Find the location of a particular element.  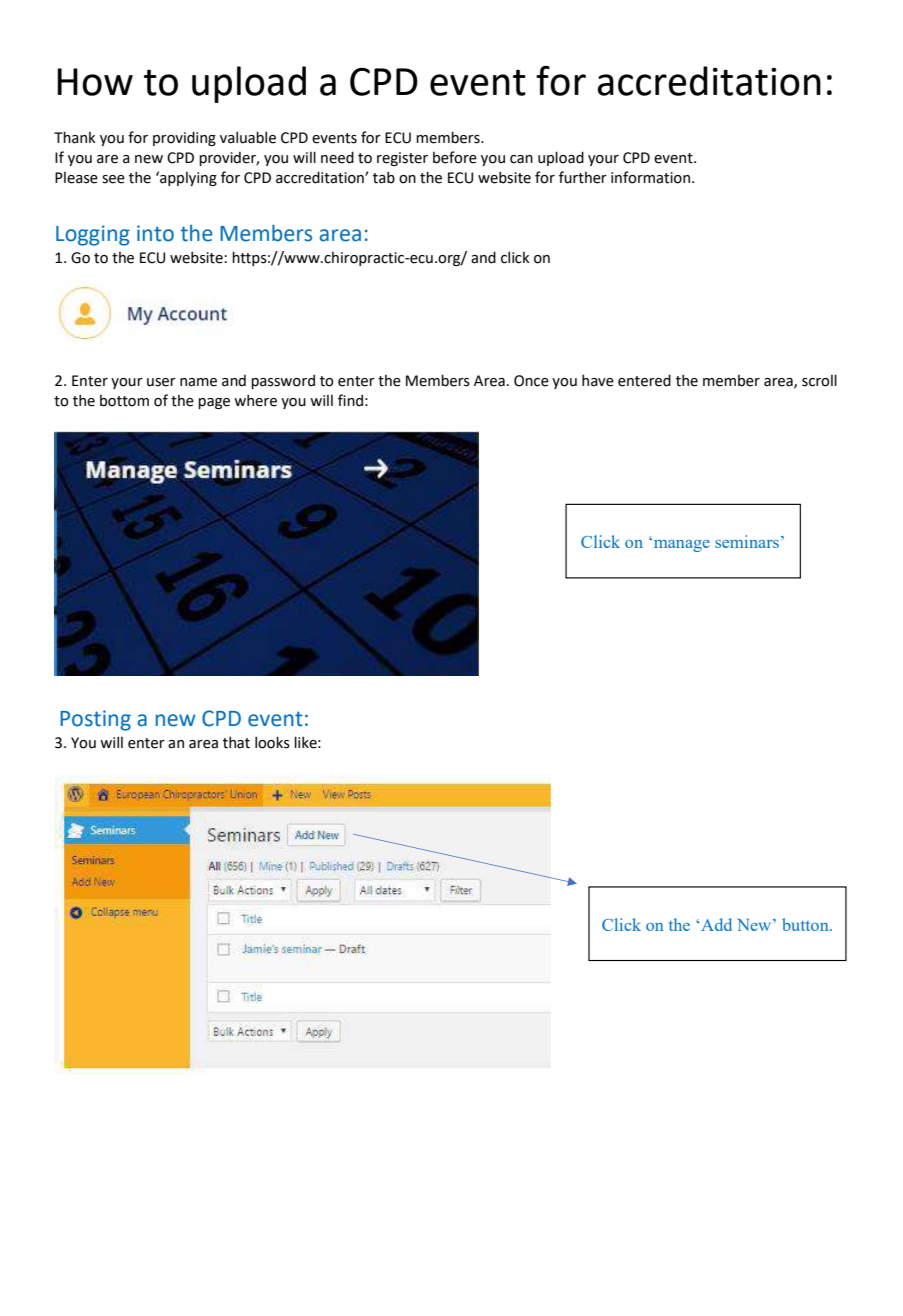

that is located at coordinates (236, 742).
